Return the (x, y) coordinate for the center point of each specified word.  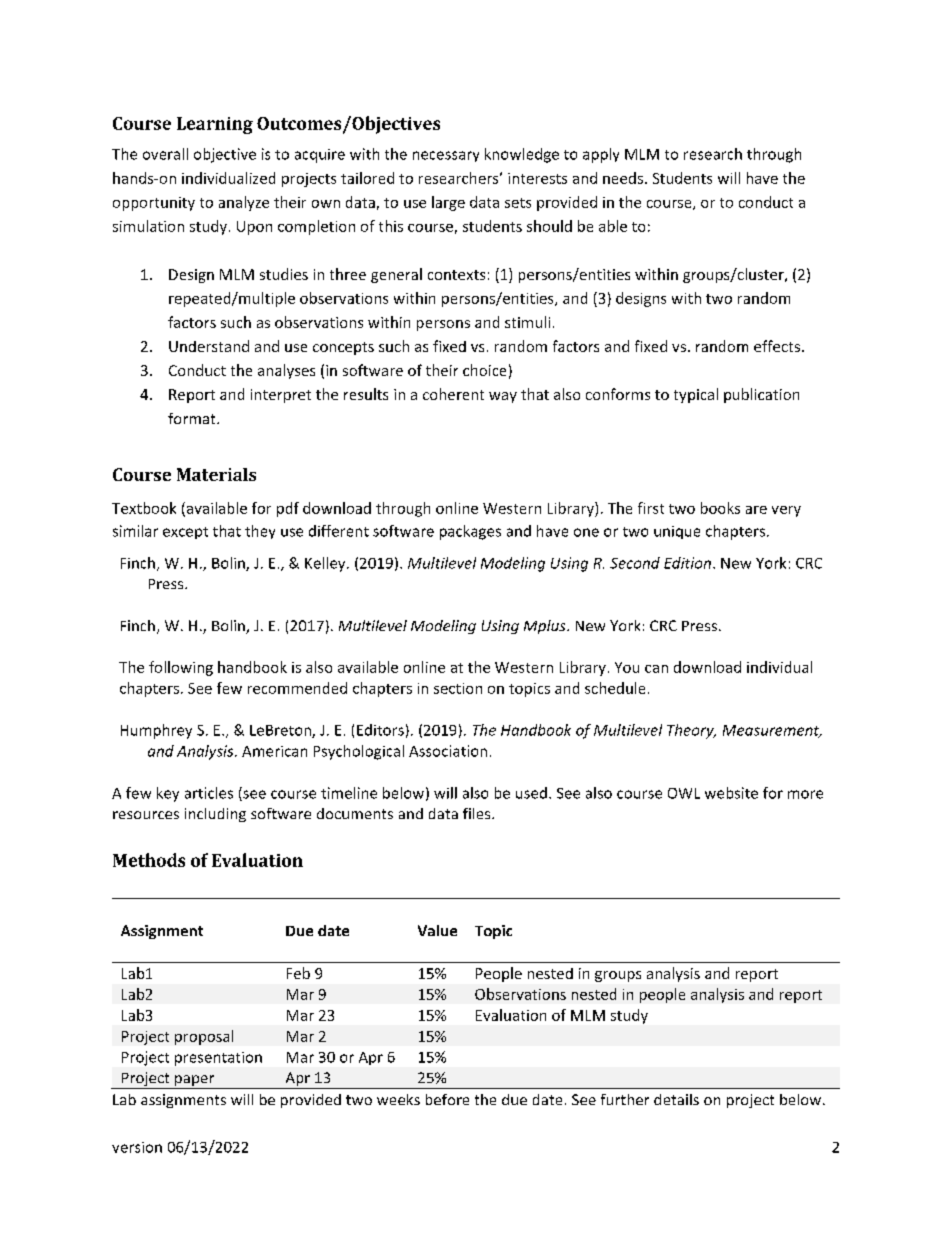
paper (195, 1082)
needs (623, 178)
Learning (215, 125)
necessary (446, 156)
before (447, 1099)
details (676, 1099)
